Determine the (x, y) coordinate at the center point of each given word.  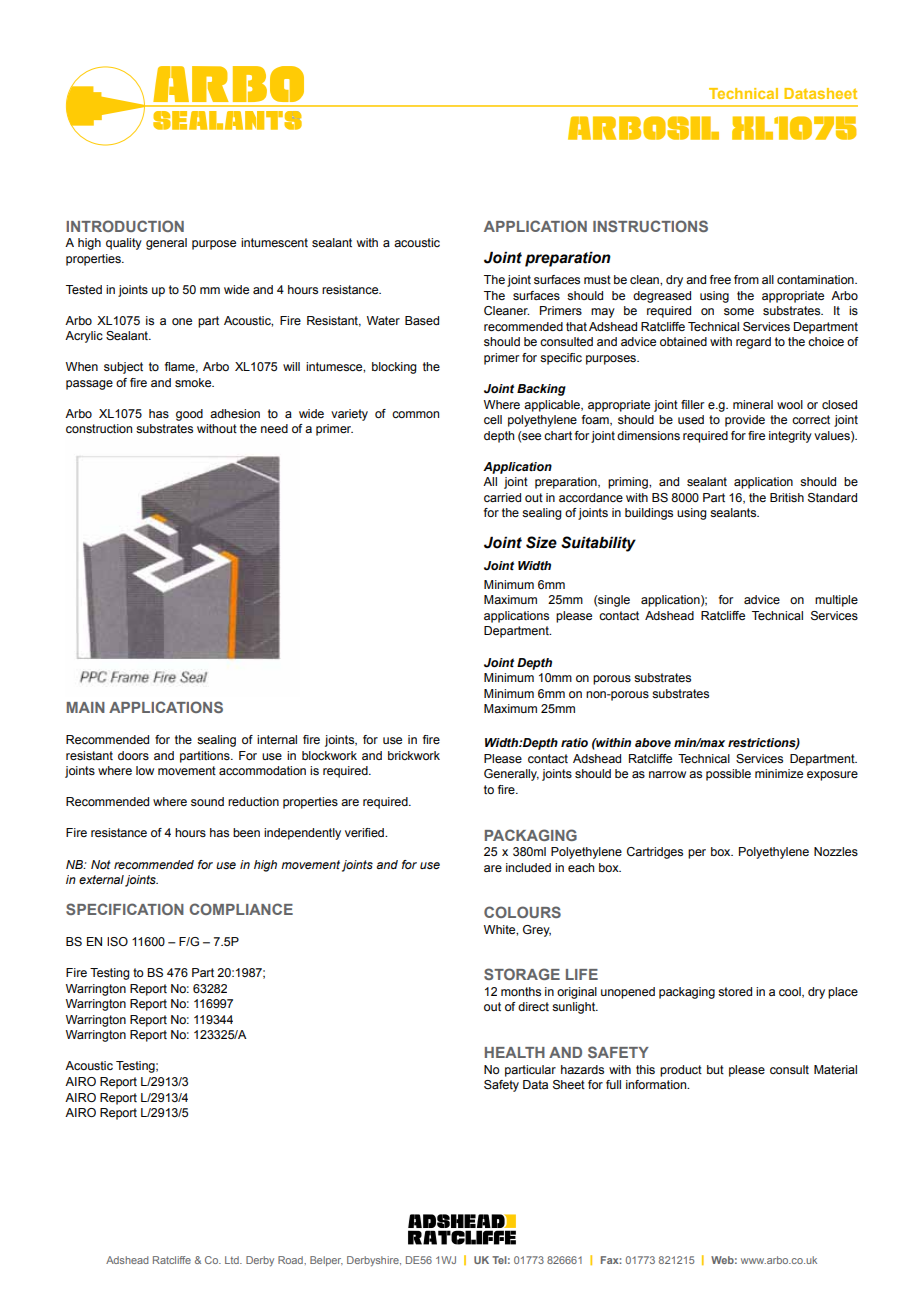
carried (502, 497)
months (521, 991)
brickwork (414, 755)
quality (124, 244)
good (189, 415)
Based (422, 320)
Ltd (233, 1260)
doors (133, 755)
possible (728, 775)
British (787, 497)
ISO (117, 941)
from (746, 279)
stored (735, 991)
